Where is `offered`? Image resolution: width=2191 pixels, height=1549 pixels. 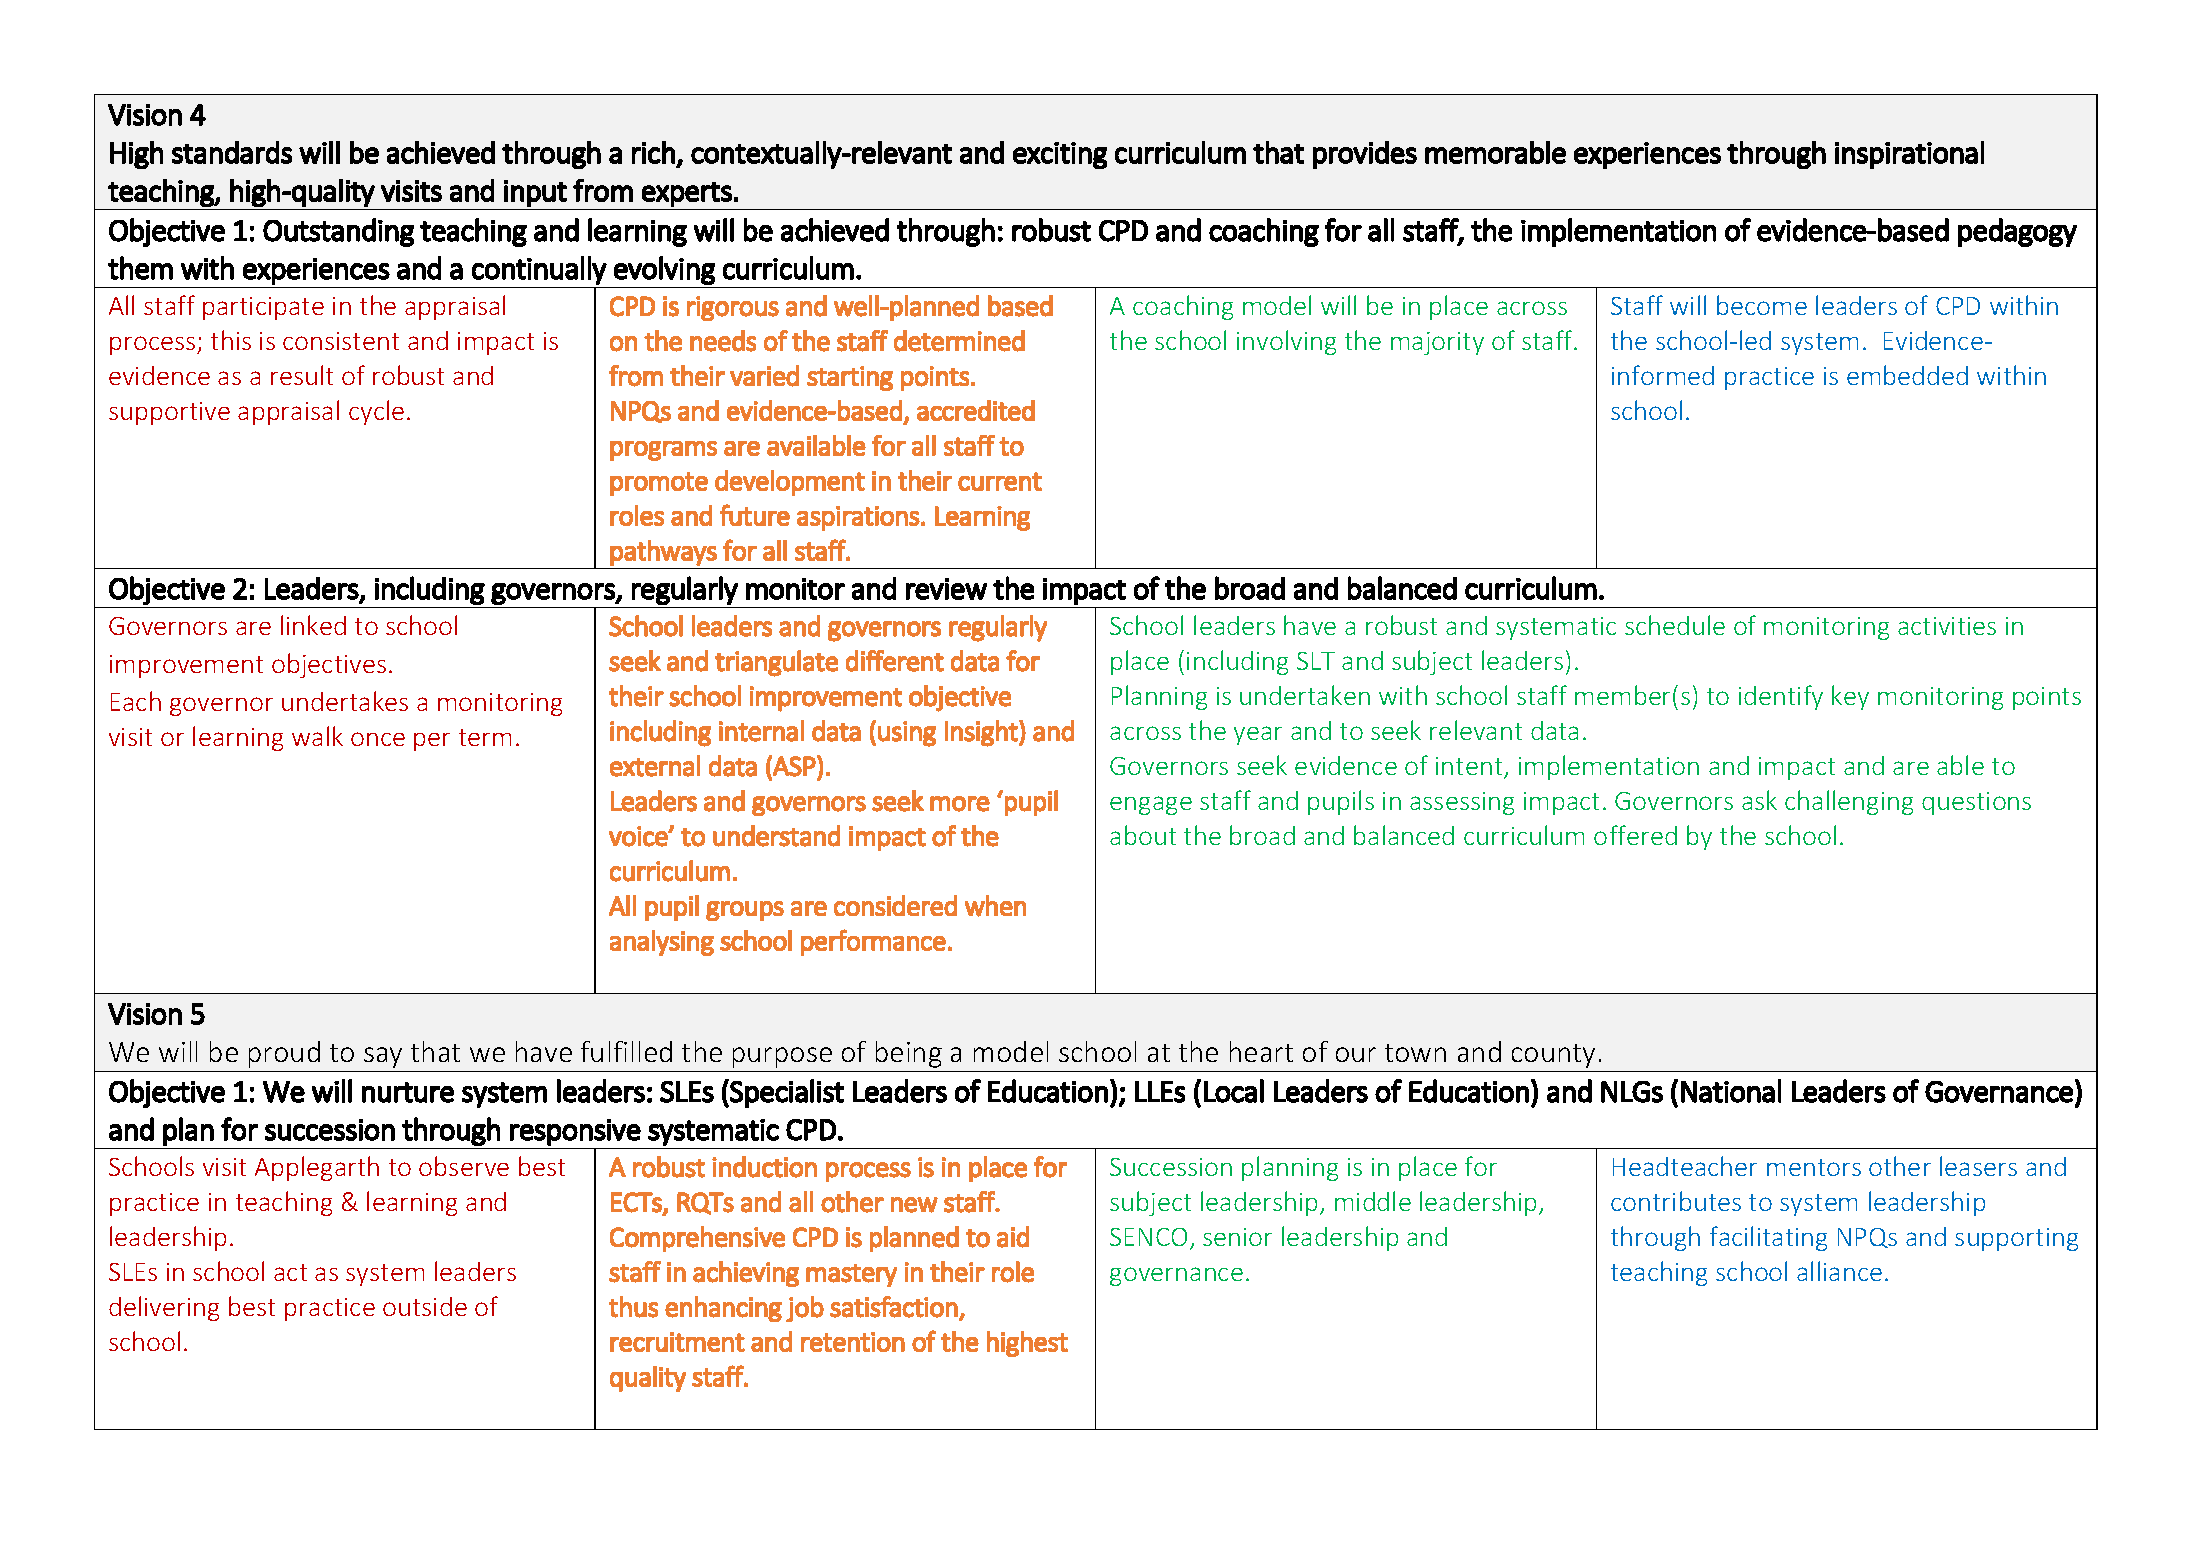
offered is located at coordinates (1635, 835).
